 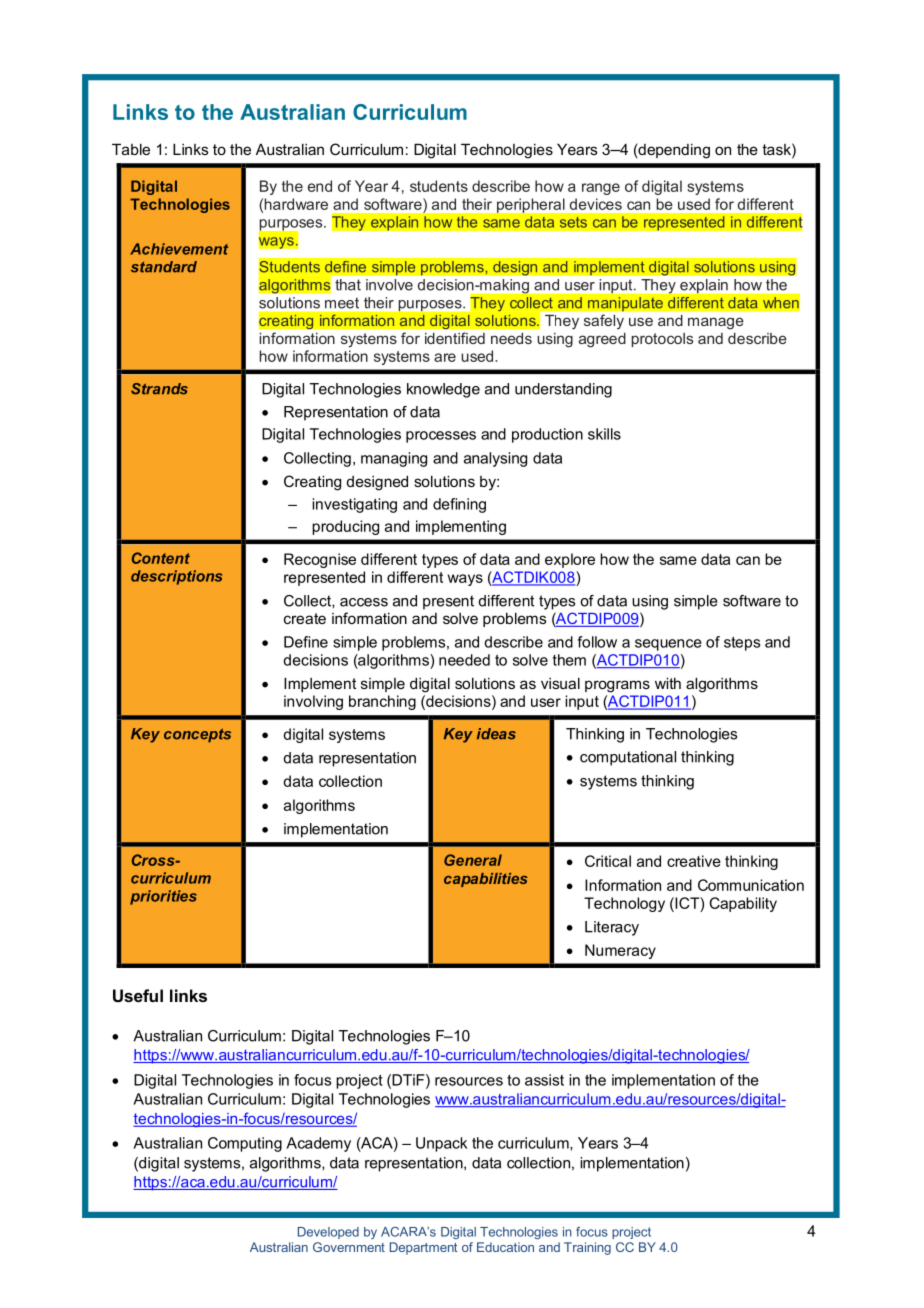 I want to click on range, so click(x=601, y=189).
